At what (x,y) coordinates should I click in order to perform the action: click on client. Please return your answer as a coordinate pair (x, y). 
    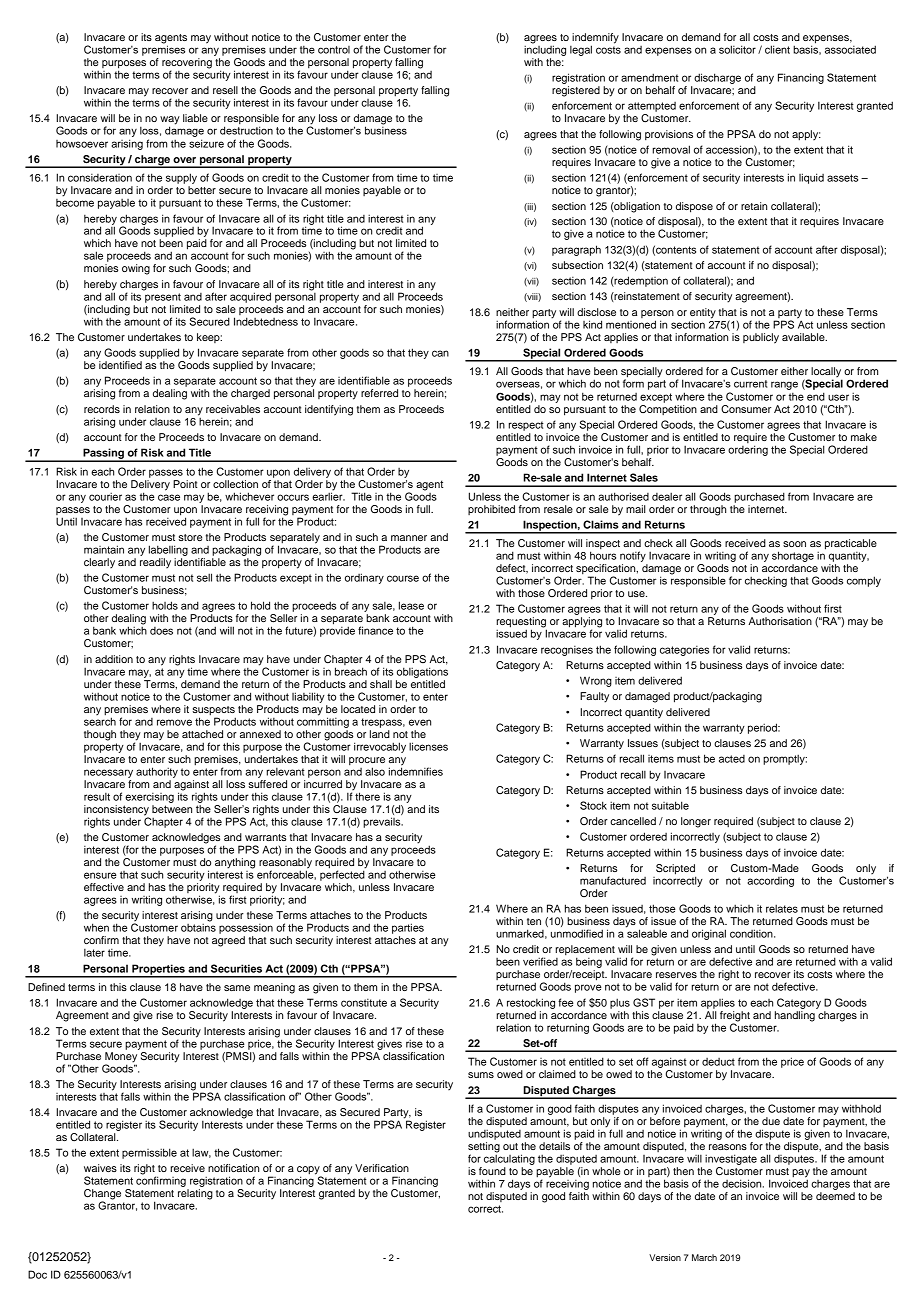
    Looking at the image, I should click on (777, 49).
